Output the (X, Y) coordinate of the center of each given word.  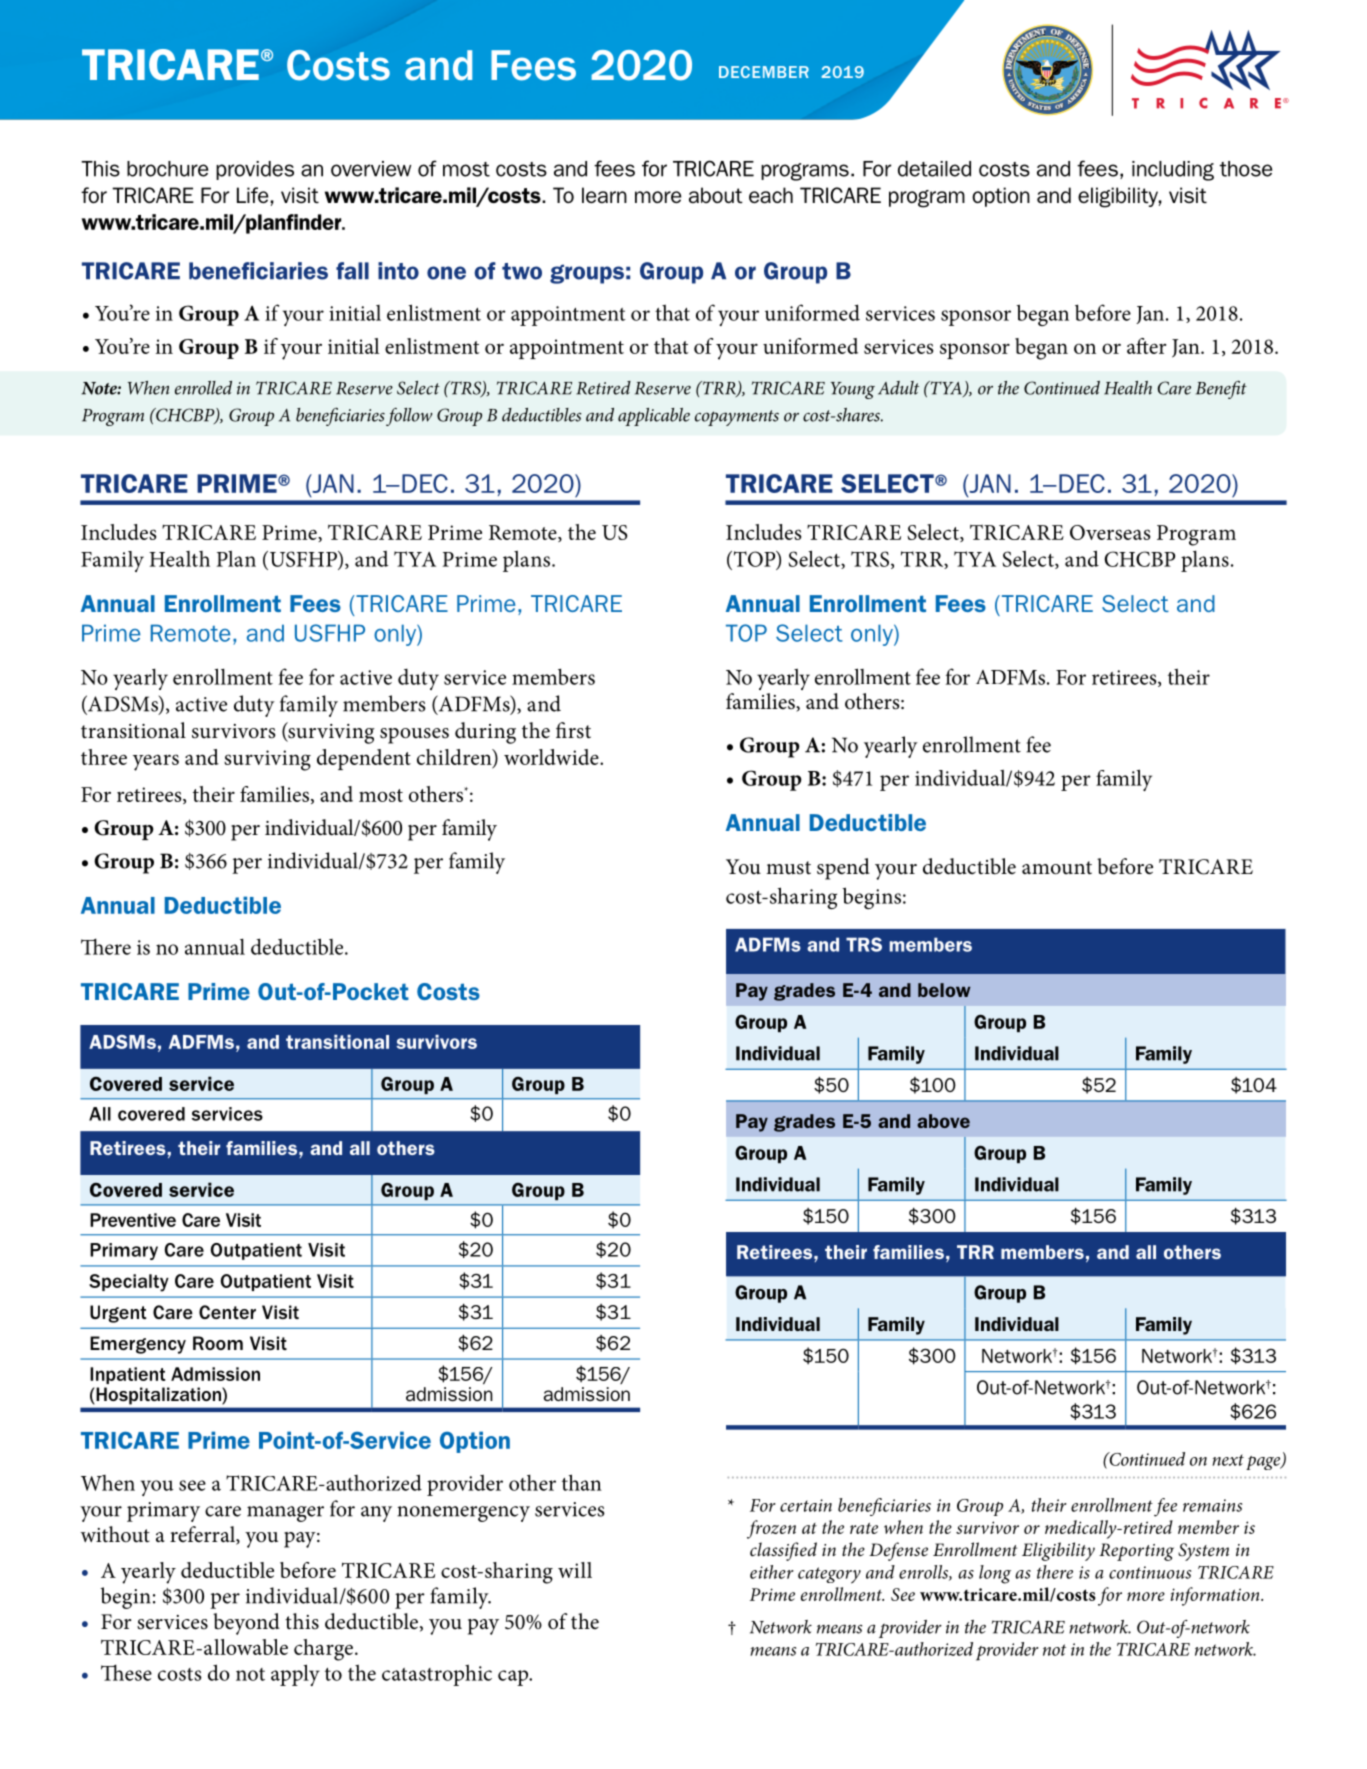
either (772, 1572)
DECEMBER (764, 72)
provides (255, 170)
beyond (246, 1624)
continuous (1150, 1572)
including (1173, 171)
